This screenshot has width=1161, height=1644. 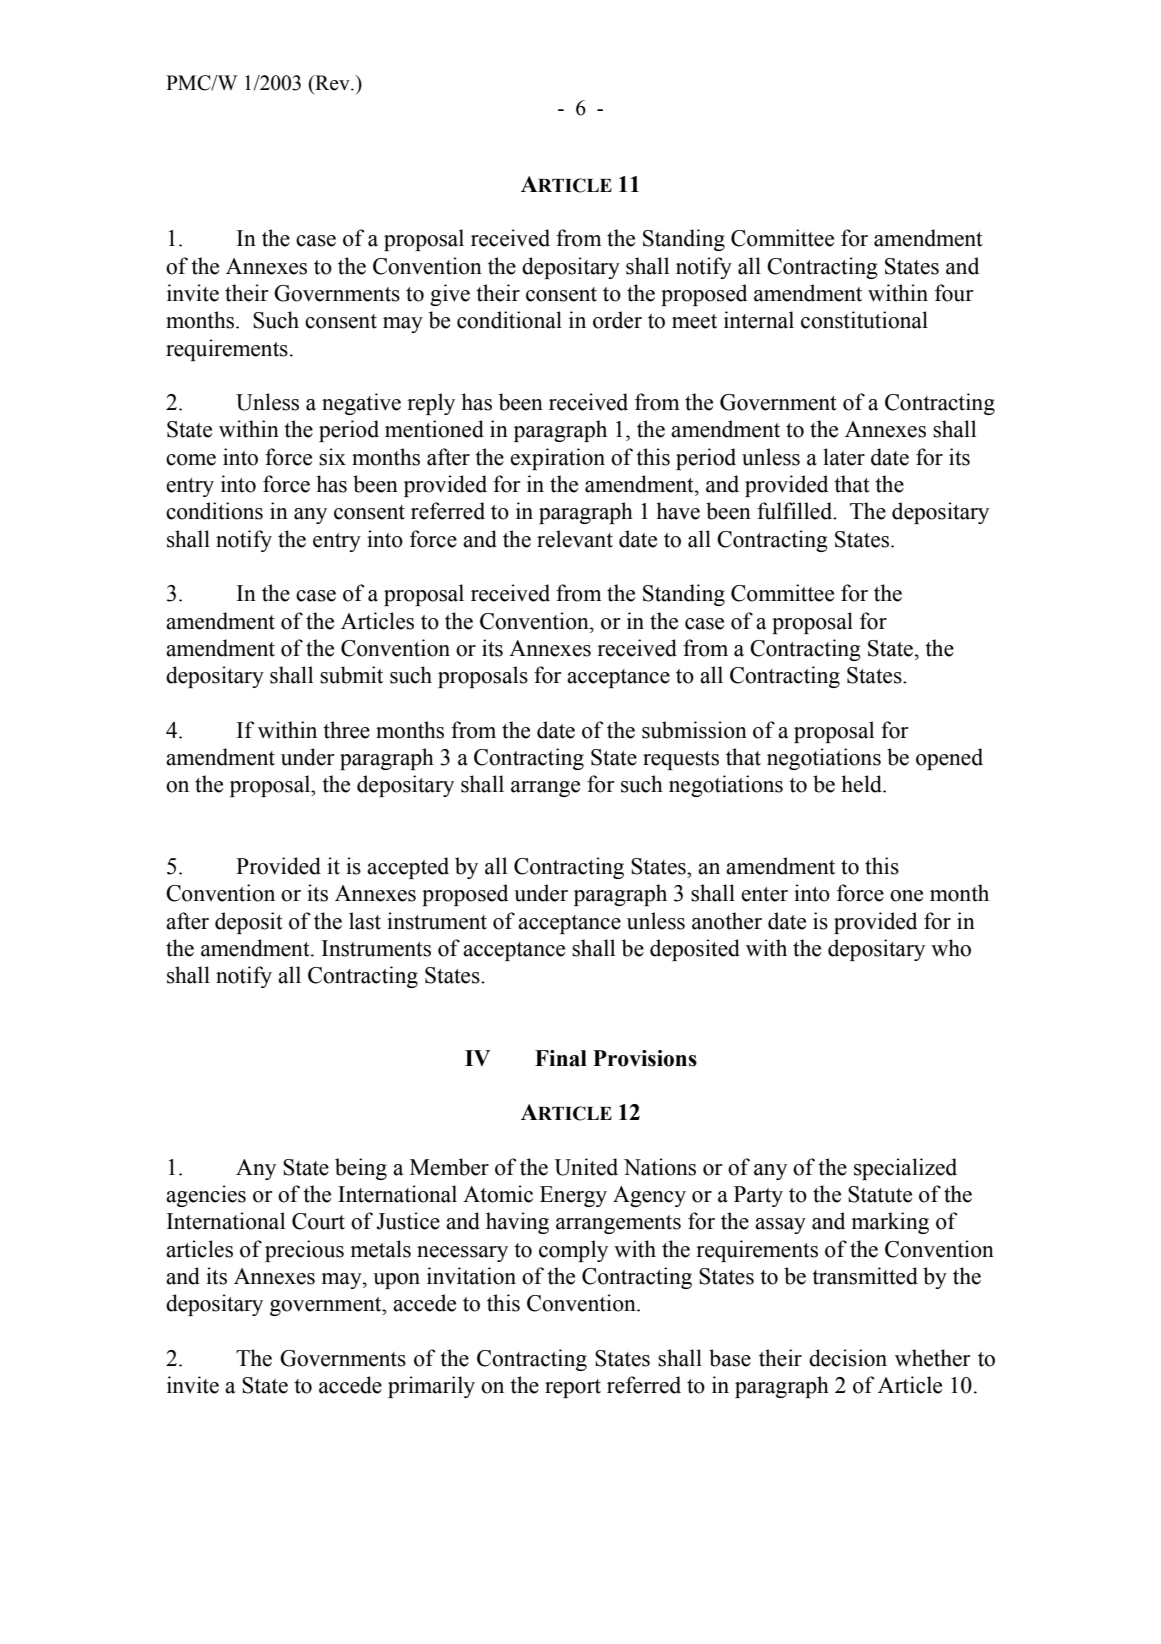 I want to click on relevant, so click(x=575, y=539).
